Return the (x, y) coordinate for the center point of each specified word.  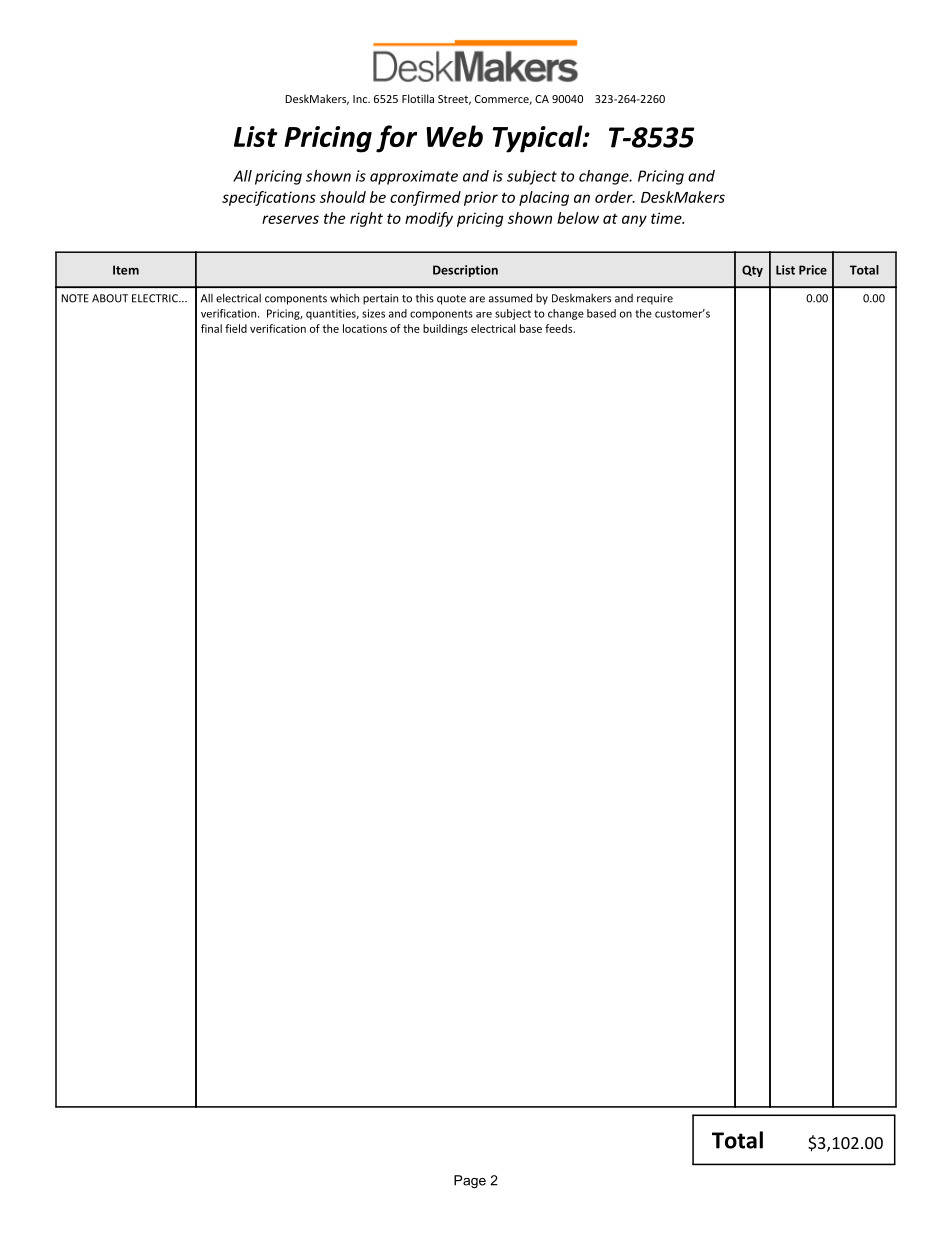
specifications (269, 198)
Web (454, 136)
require (655, 299)
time (667, 218)
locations (365, 328)
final (211, 328)
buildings (445, 329)
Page (470, 1181)
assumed (510, 298)
